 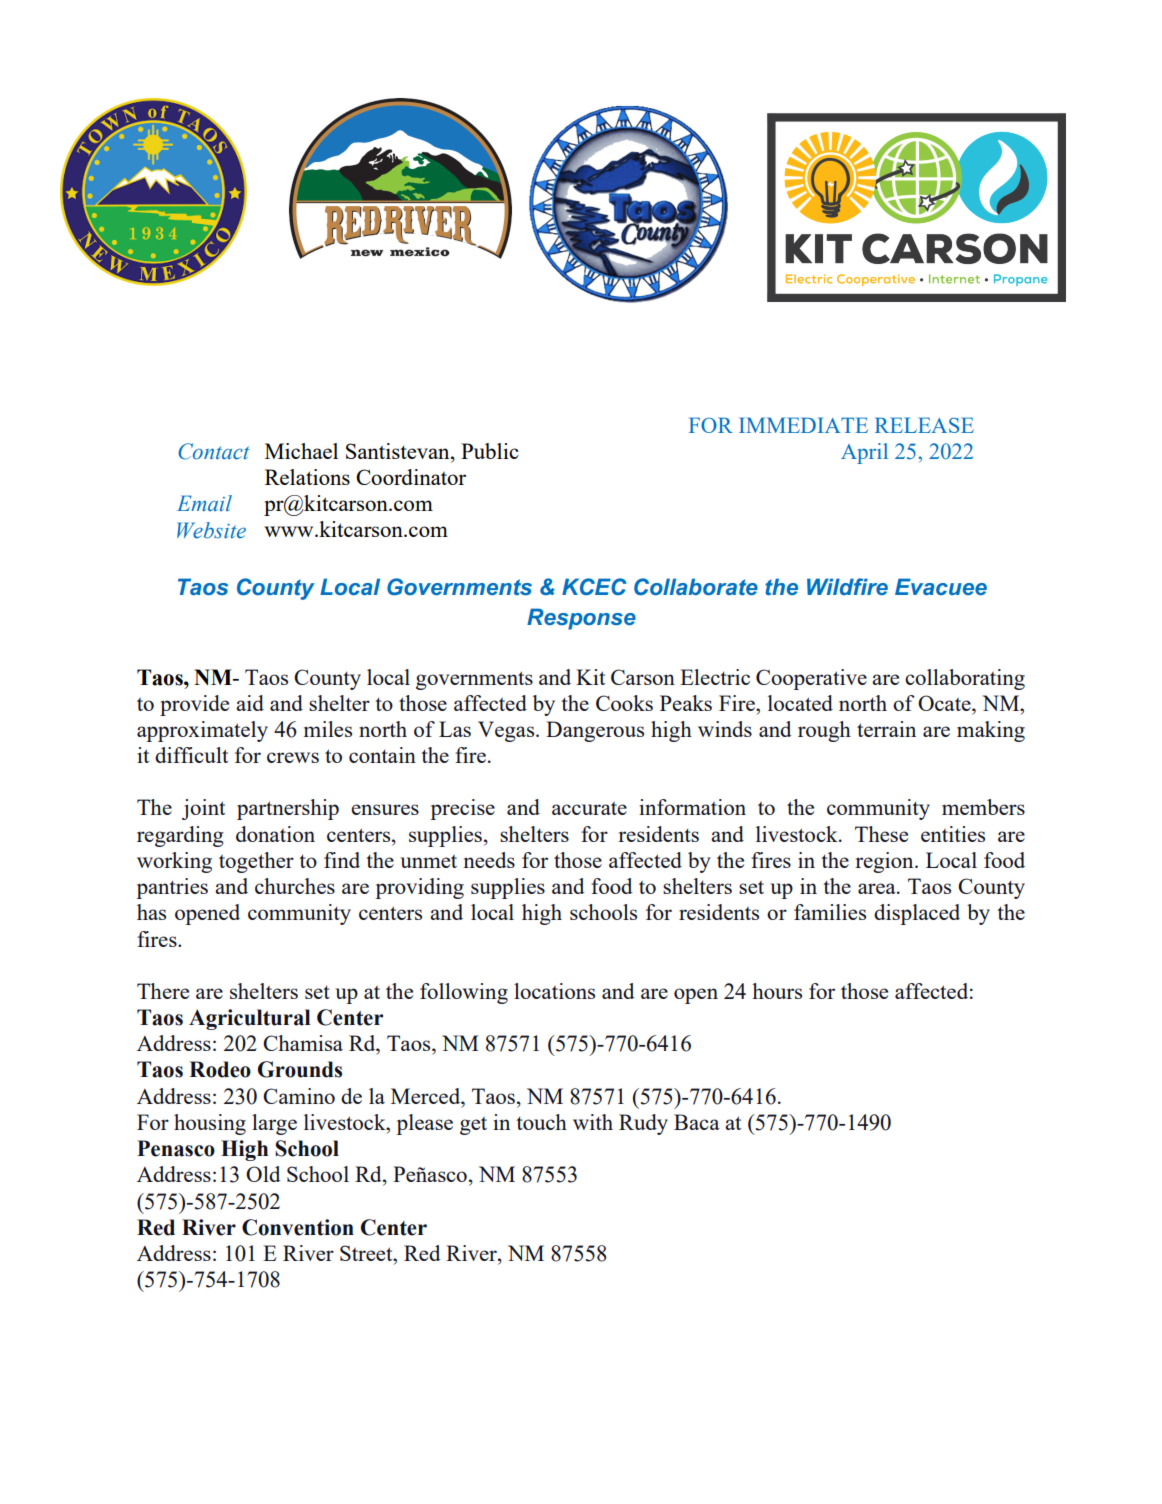 What do you see at coordinates (581, 619) in the page?
I see `Response` at bounding box center [581, 619].
